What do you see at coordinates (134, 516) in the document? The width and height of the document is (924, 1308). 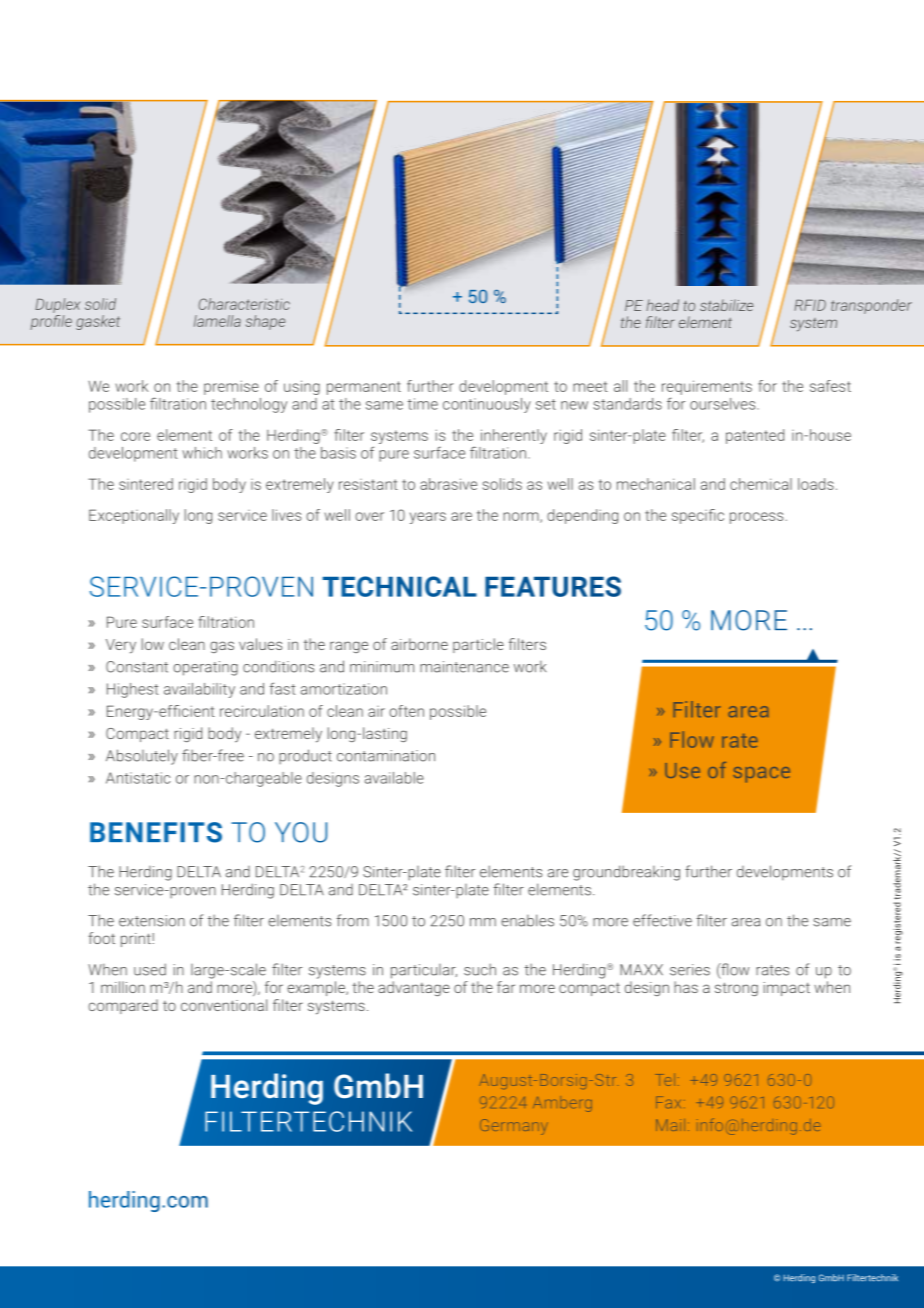 I see `Exceptionally` at bounding box center [134, 516].
